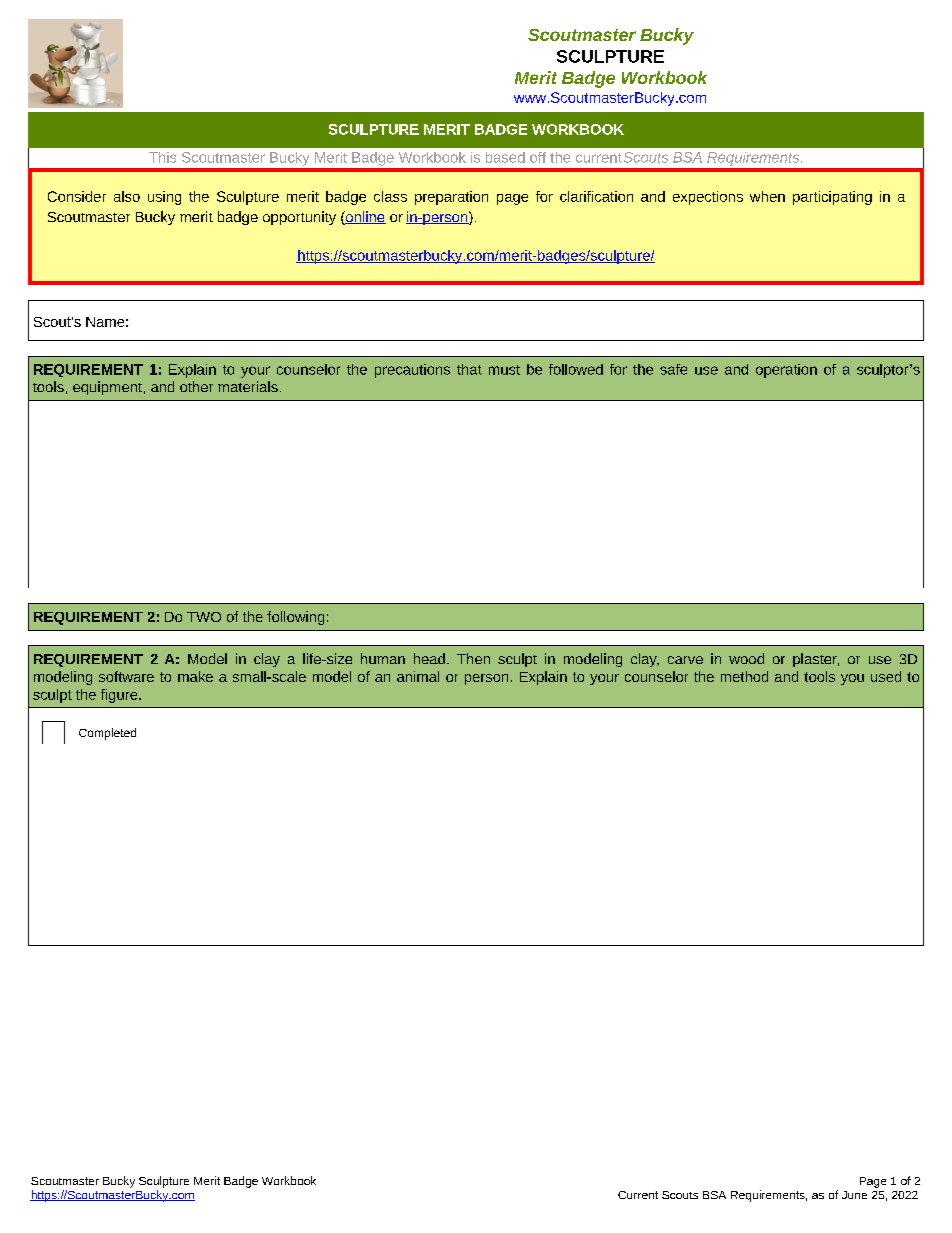  Describe the element at coordinates (107, 734) in the screenshot. I see `Completed` at that location.
